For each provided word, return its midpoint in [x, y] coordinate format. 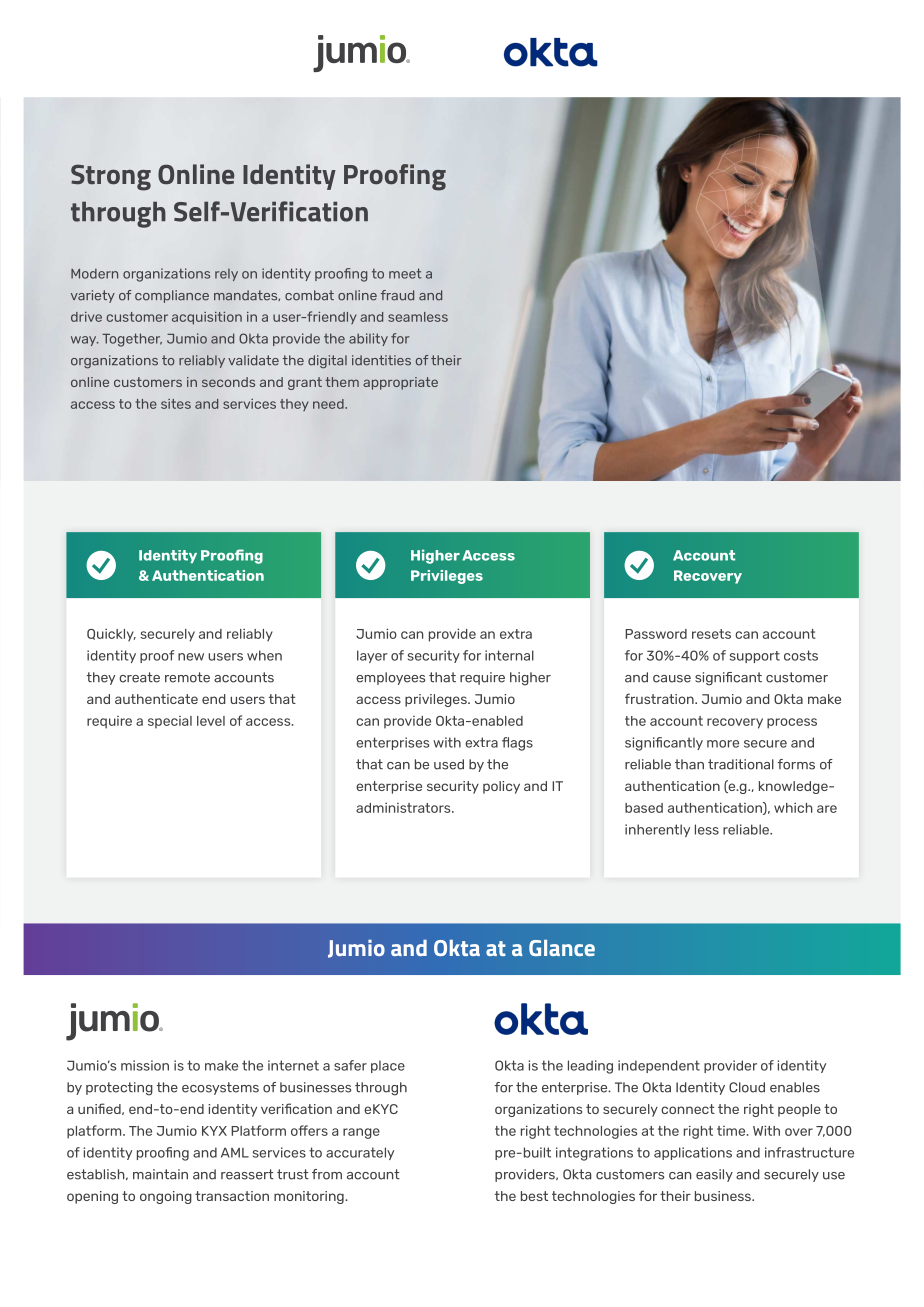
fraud [397, 295]
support [755, 657]
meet [405, 273]
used [449, 764]
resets [711, 634]
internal [509, 655]
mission [145, 1065]
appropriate [400, 383]
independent [659, 1066]
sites [176, 404]
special [170, 722]
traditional [741, 764]
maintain [160, 1174]
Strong [111, 177]
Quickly [111, 635]
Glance [562, 948]
